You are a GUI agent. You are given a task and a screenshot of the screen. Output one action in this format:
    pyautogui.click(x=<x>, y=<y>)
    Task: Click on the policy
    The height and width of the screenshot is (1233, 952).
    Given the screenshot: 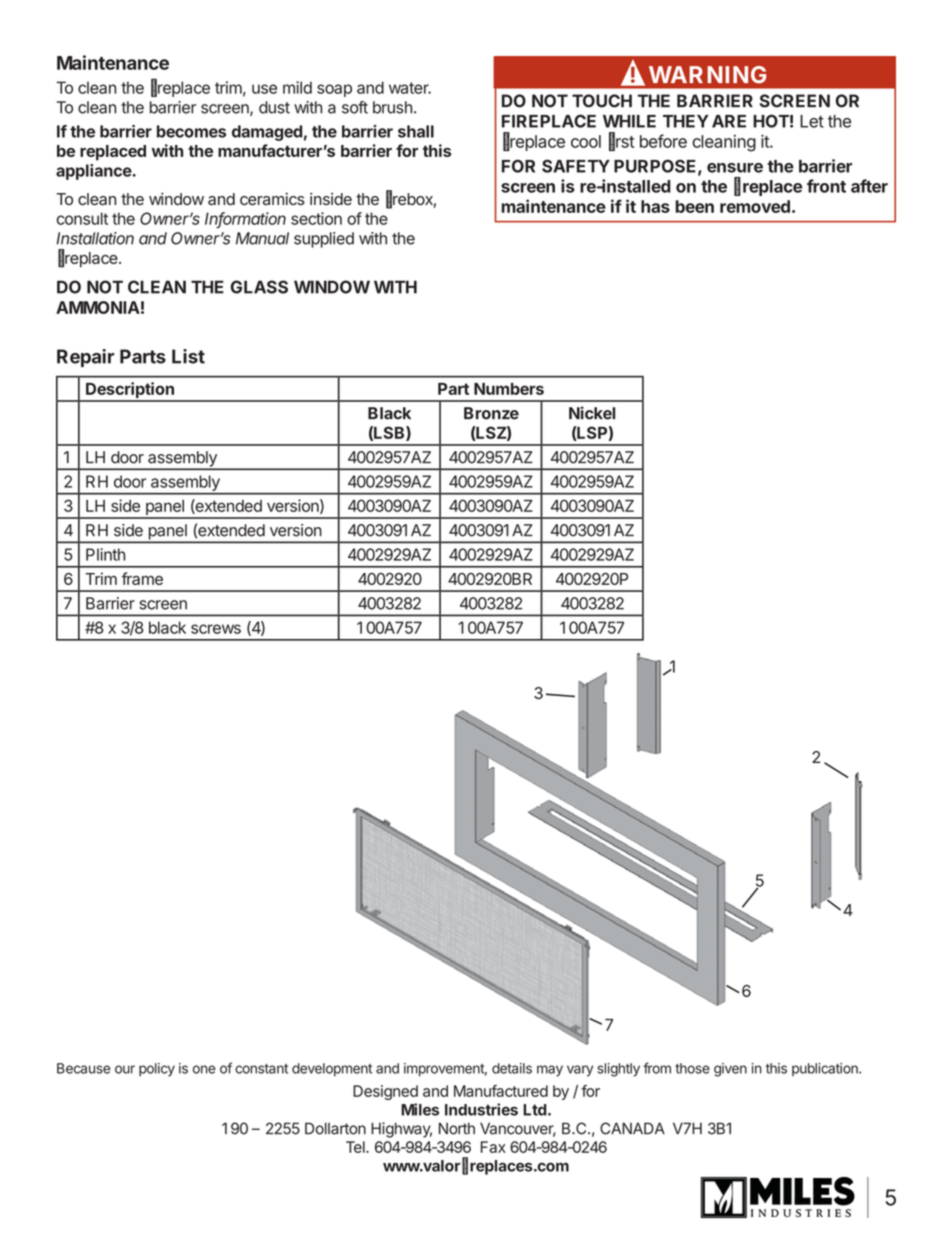 What is the action you would take?
    pyautogui.click(x=157, y=1070)
